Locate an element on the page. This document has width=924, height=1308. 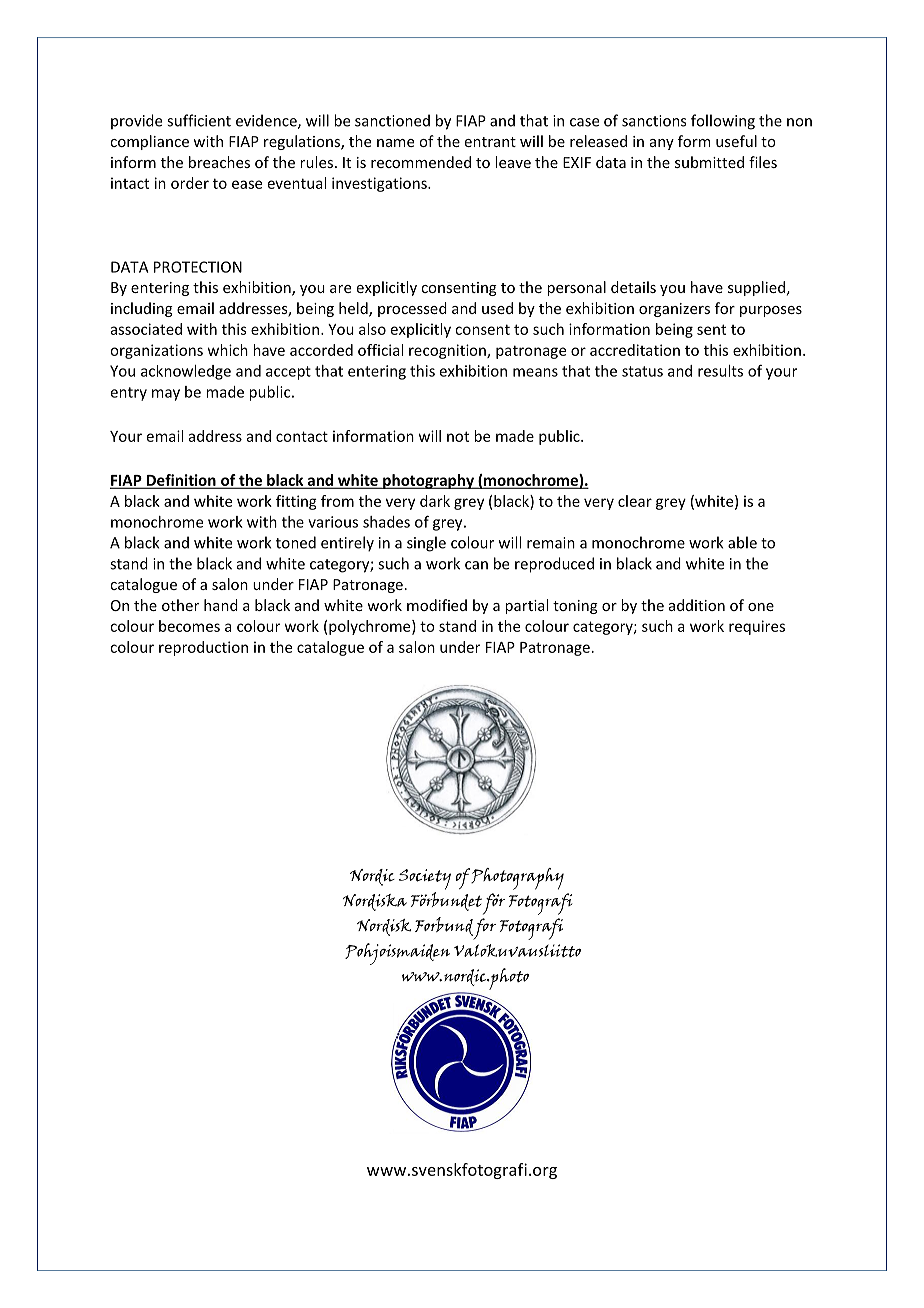
modified is located at coordinates (437, 605).
